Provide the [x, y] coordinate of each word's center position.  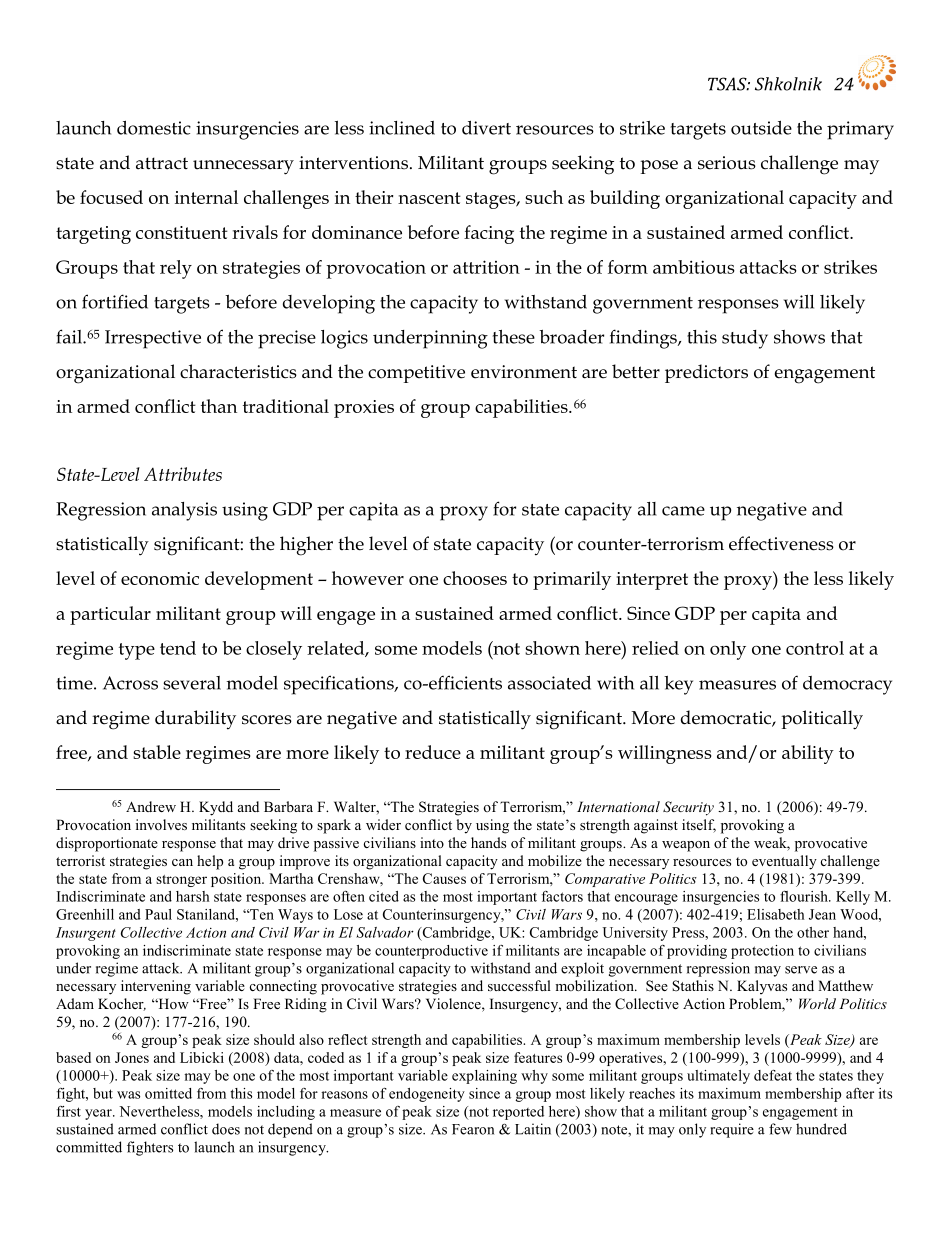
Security [688, 808]
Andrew [151, 806]
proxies [364, 409]
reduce [433, 752]
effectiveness [781, 543]
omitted [168, 1093]
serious [727, 163]
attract [162, 163]
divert [486, 128]
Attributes [183, 474]
